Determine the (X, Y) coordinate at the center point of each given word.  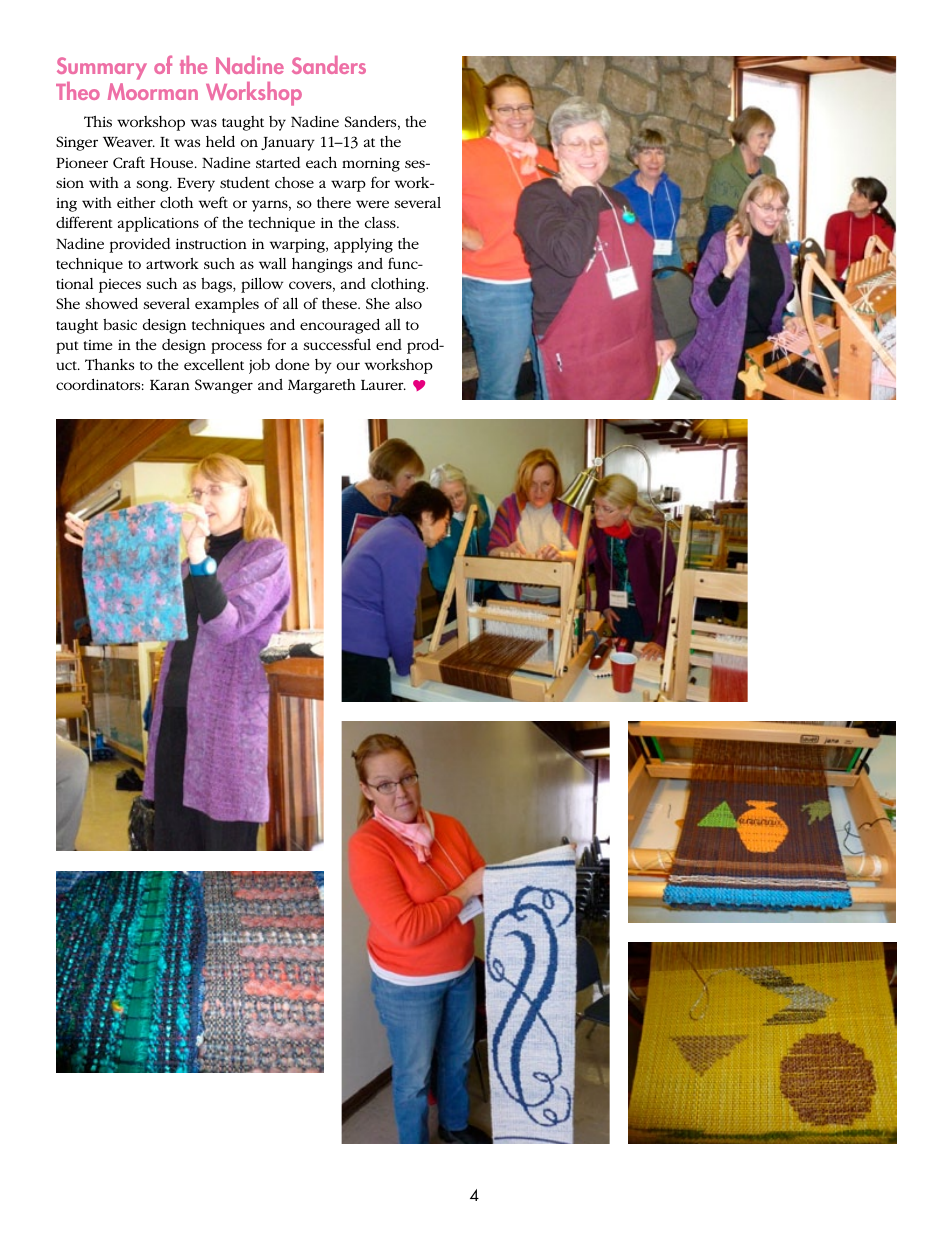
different (84, 222)
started (278, 162)
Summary (102, 68)
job (259, 366)
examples (227, 305)
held (220, 141)
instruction (211, 243)
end (389, 344)
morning (371, 165)
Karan (170, 385)
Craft (129, 162)
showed (111, 303)
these (340, 303)
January (288, 144)
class (381, 222)
